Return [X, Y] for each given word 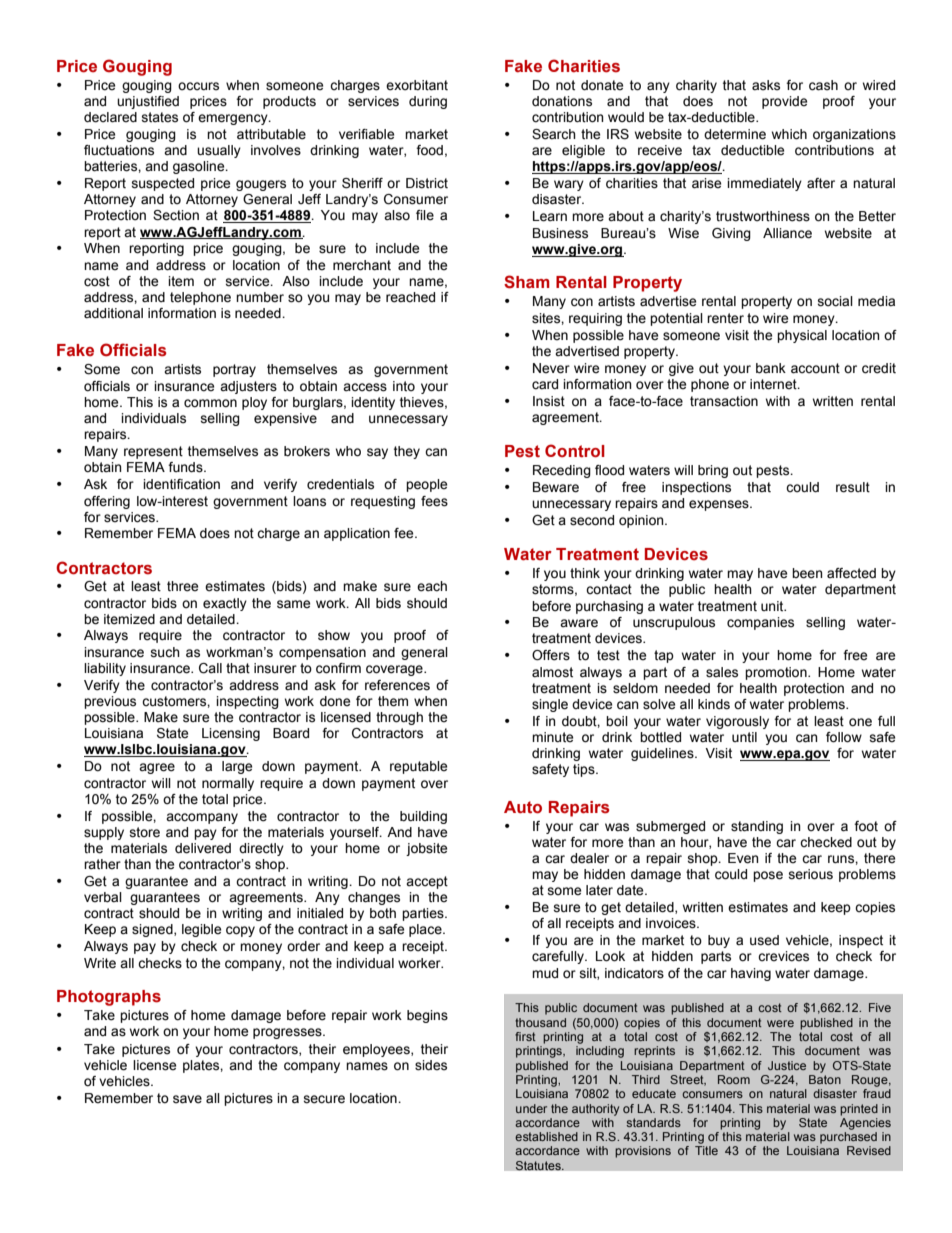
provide [784, 102]
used [764, 940]
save [187, 1099]
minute [552, 737]
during [428, 102]
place [426, 930]
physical [802, 336]
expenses [720, 505]
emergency [234, 119]
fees [434, 501]
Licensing [231, 734]
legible [201, 930]
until [744, 737]
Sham [527, 282]
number [260, 297]
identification [181, 484]
